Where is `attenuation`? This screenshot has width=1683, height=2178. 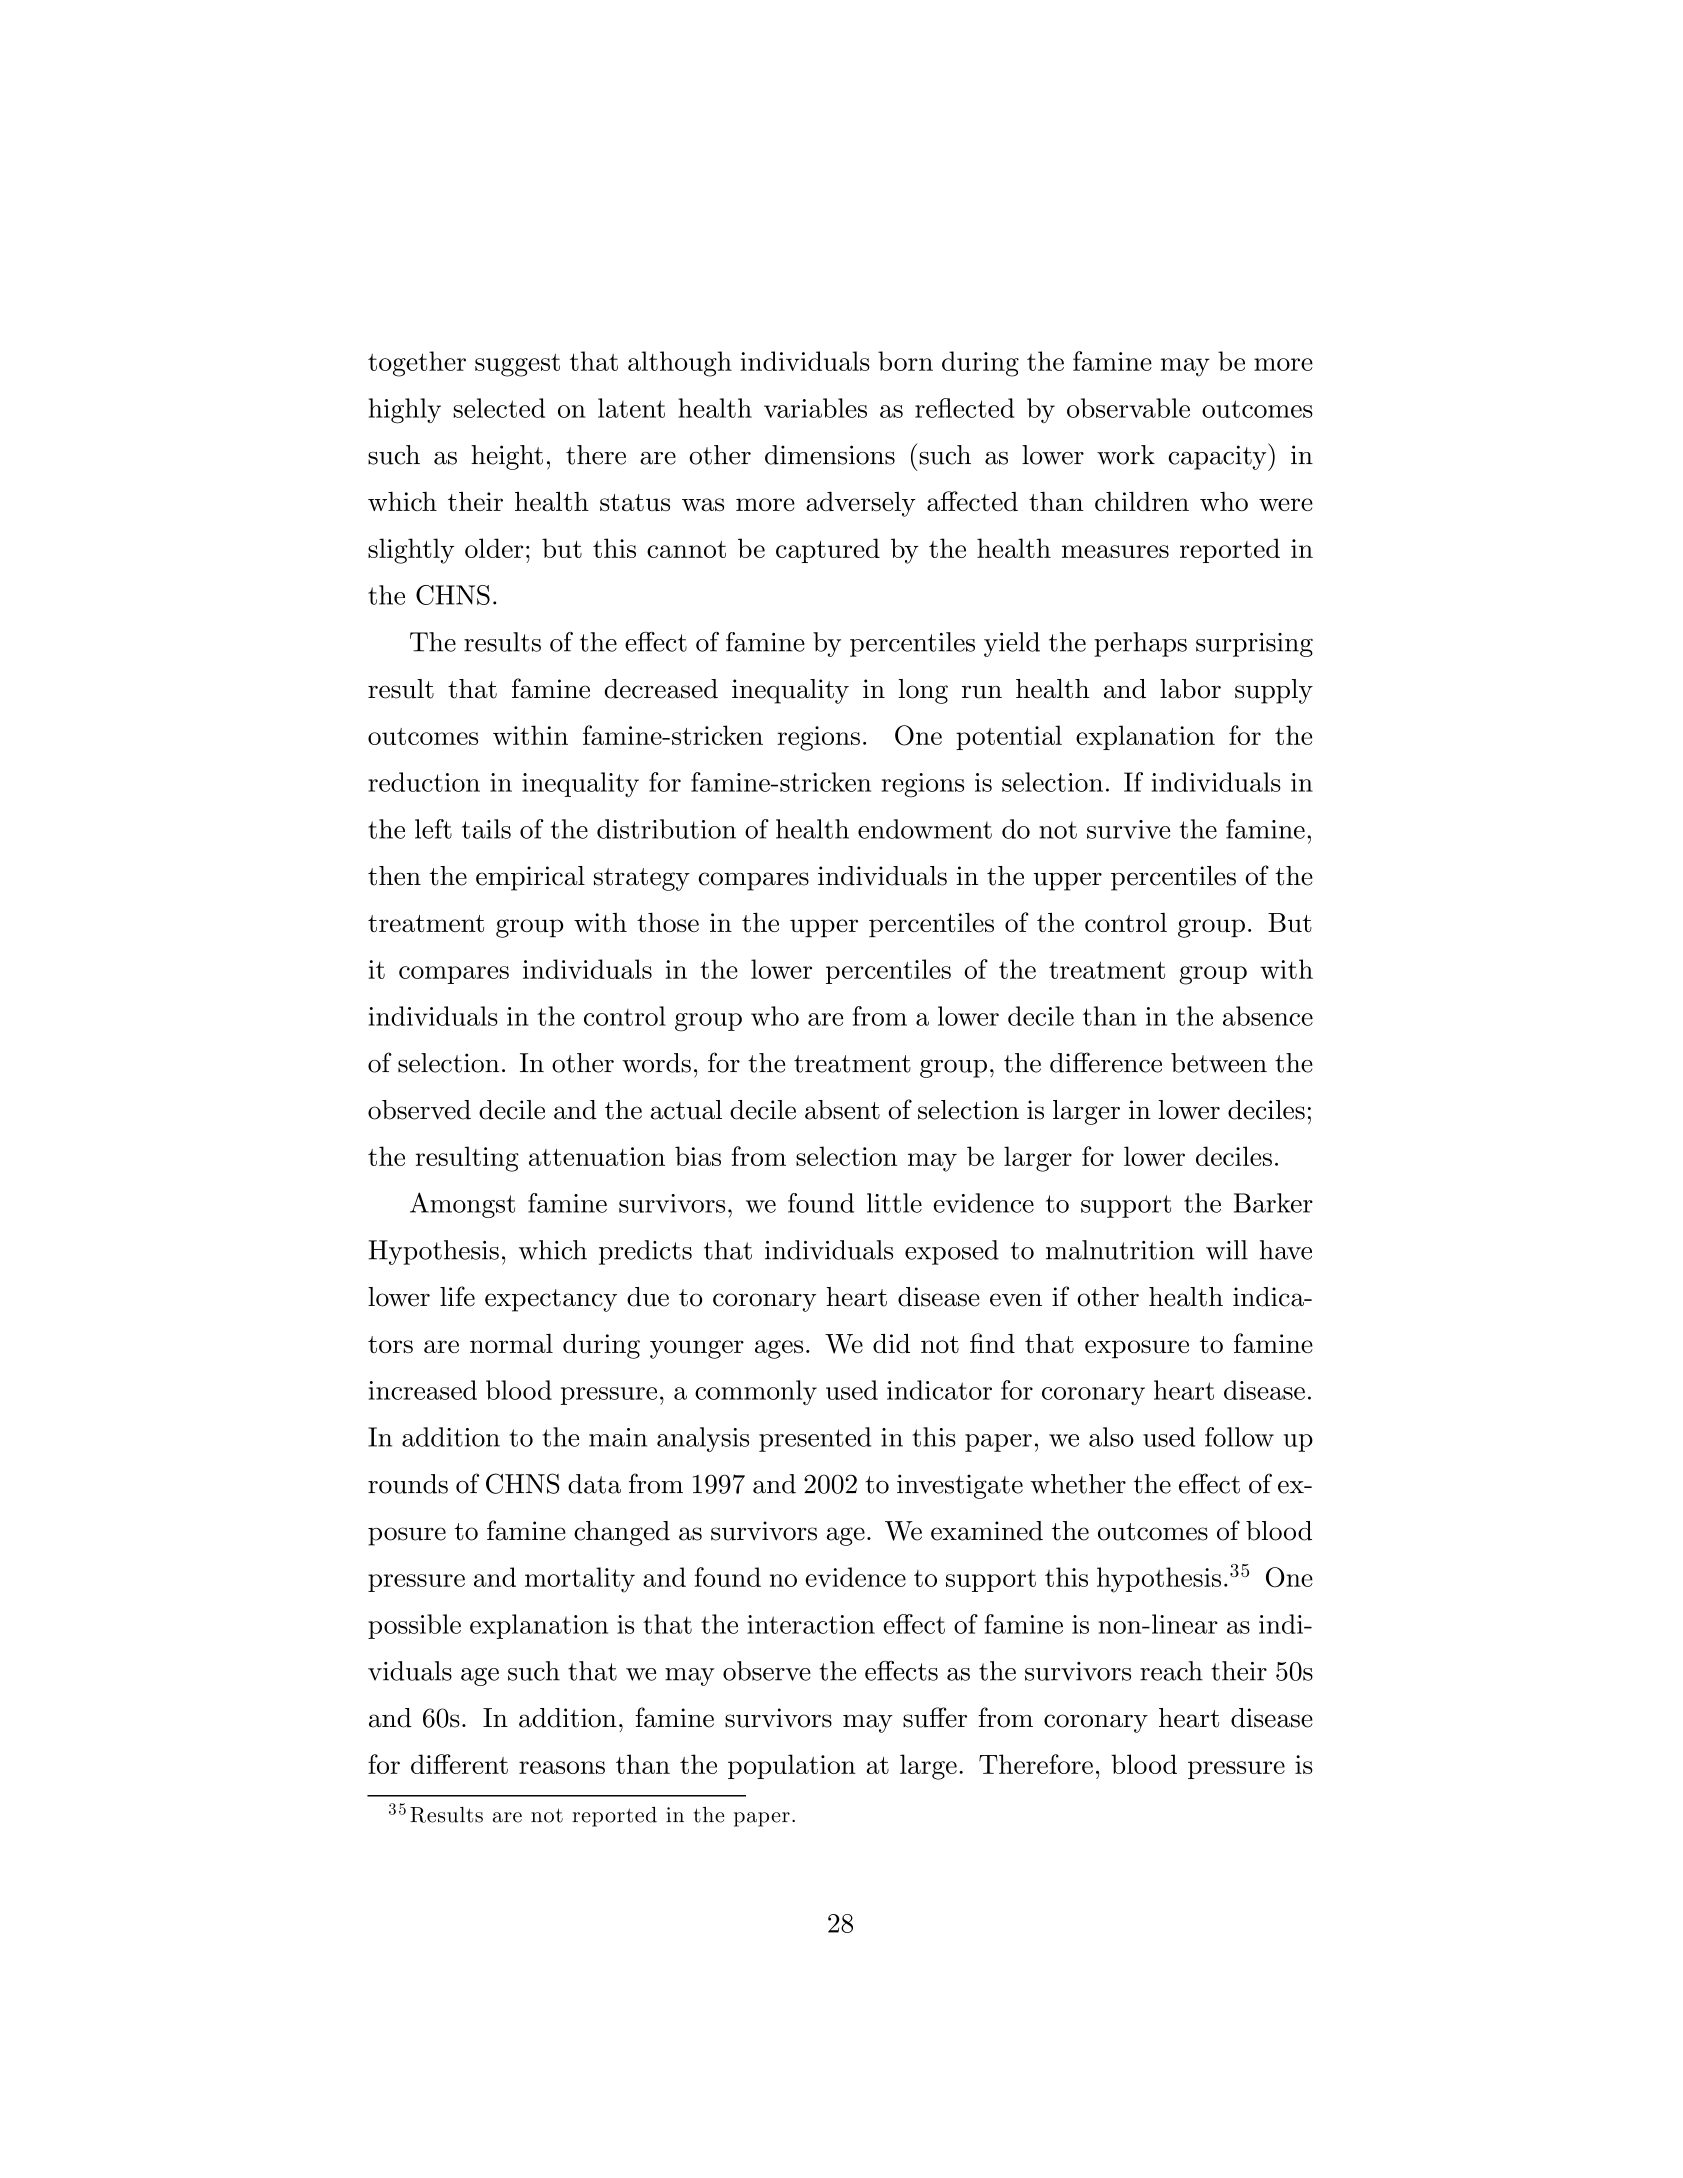 attenuation is located at coordinates (597, 1156).
